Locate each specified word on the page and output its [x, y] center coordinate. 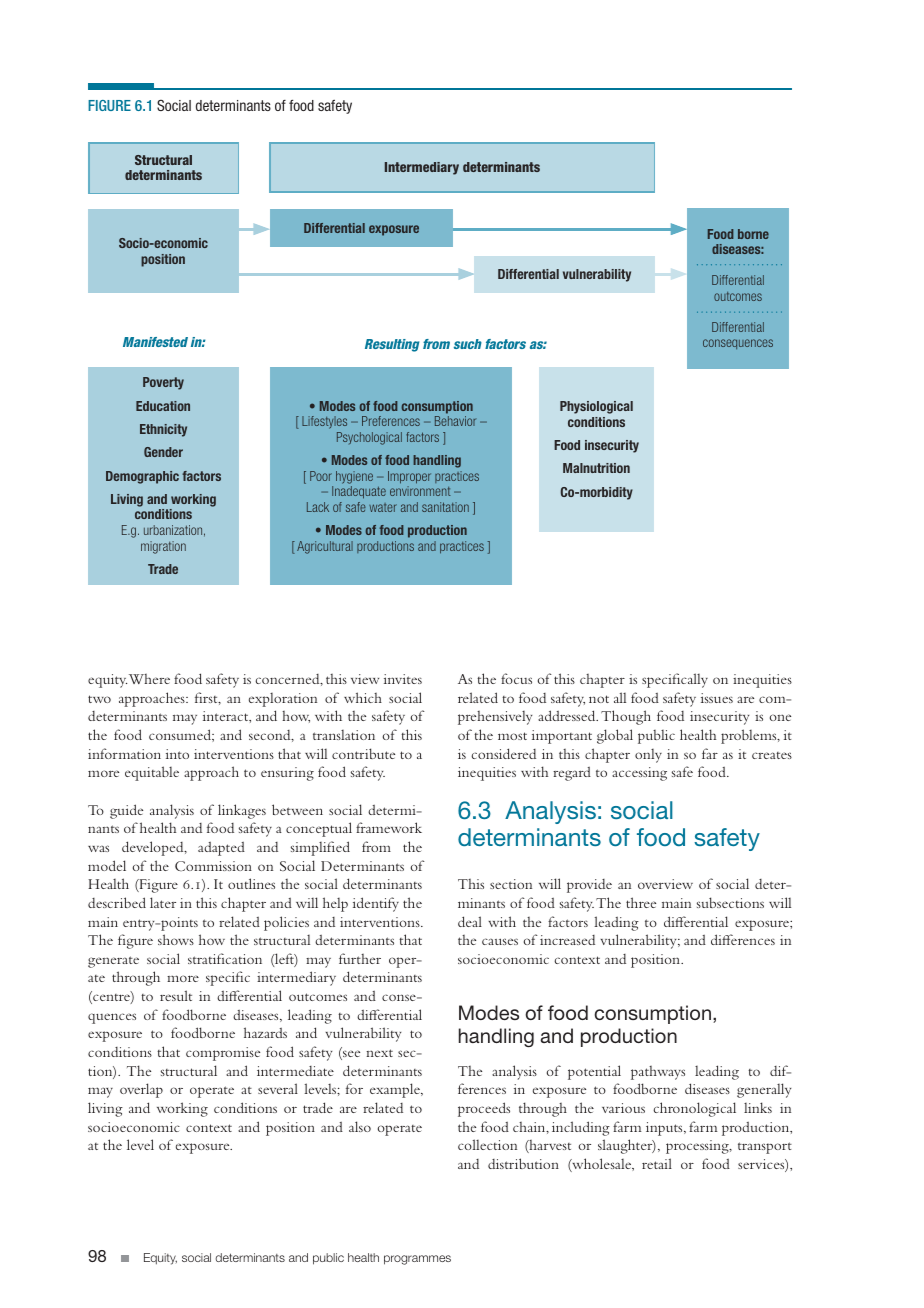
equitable [152, 773]
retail [657, 1163]
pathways [658, 1073]
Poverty [163, 383]
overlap [141, 1090]
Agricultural [325, 547]
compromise [223, 1054]
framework [389, 827]
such [468, 344]
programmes [417, 1260]
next [379, 1053]
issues [717, 698]
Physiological [596, 407]
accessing [639, 774]
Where [149, 679]
